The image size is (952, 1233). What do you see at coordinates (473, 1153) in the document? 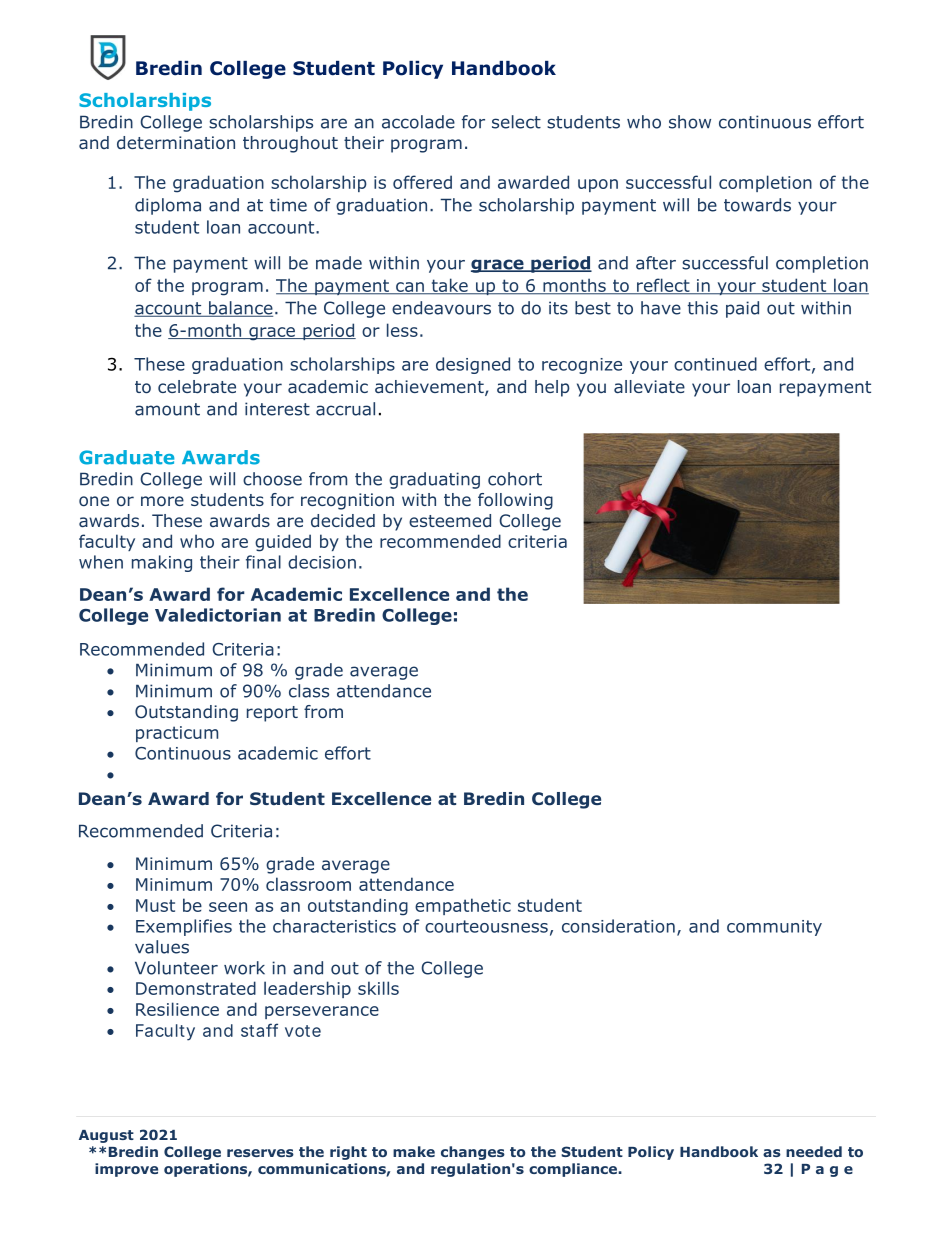
I see `changes` at bounding box center [473, 1153].
